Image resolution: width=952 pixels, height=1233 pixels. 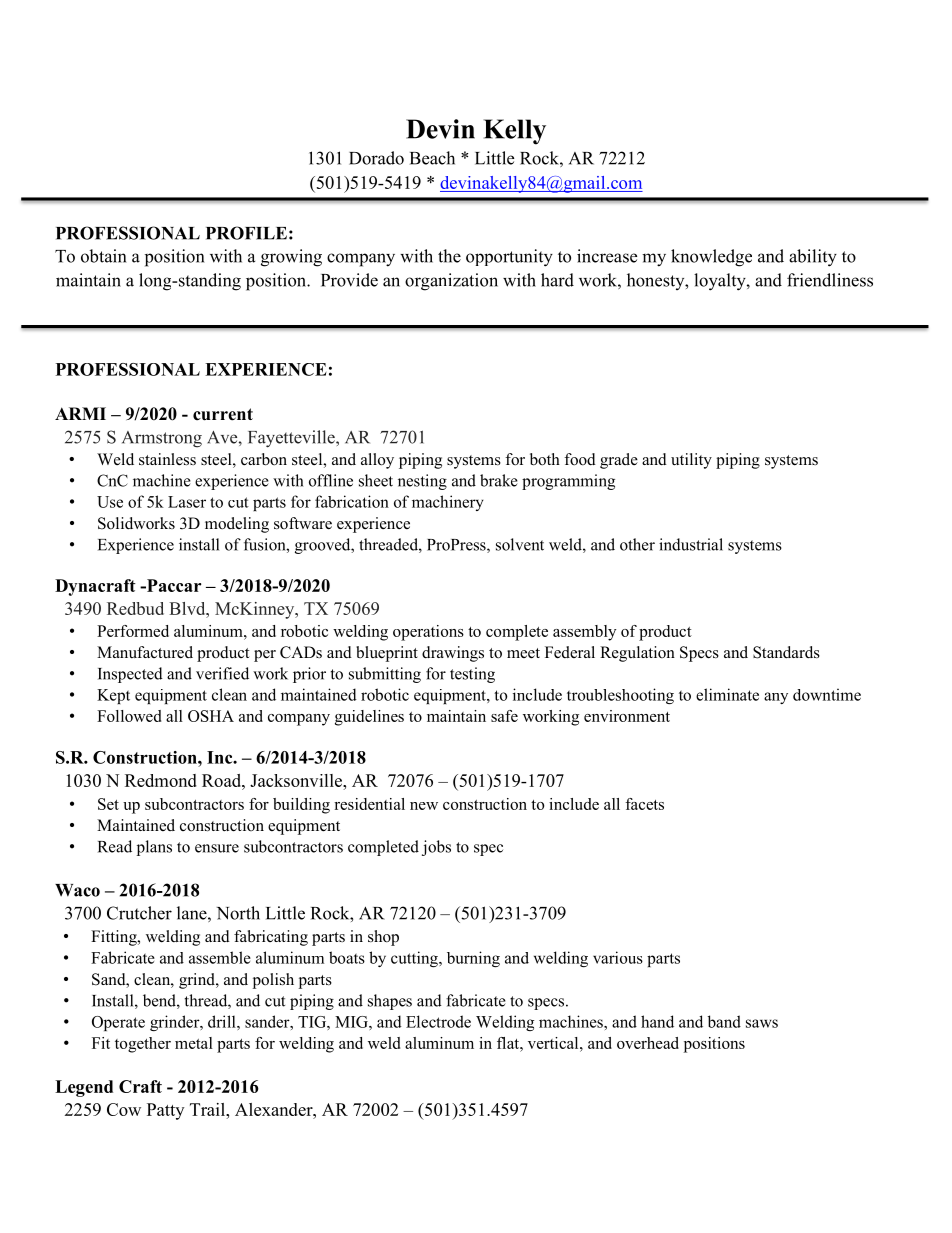 What do you see at coordinates (786, 652) in the screenshot?
I see `Standards` at bounding box center [786, 652].
